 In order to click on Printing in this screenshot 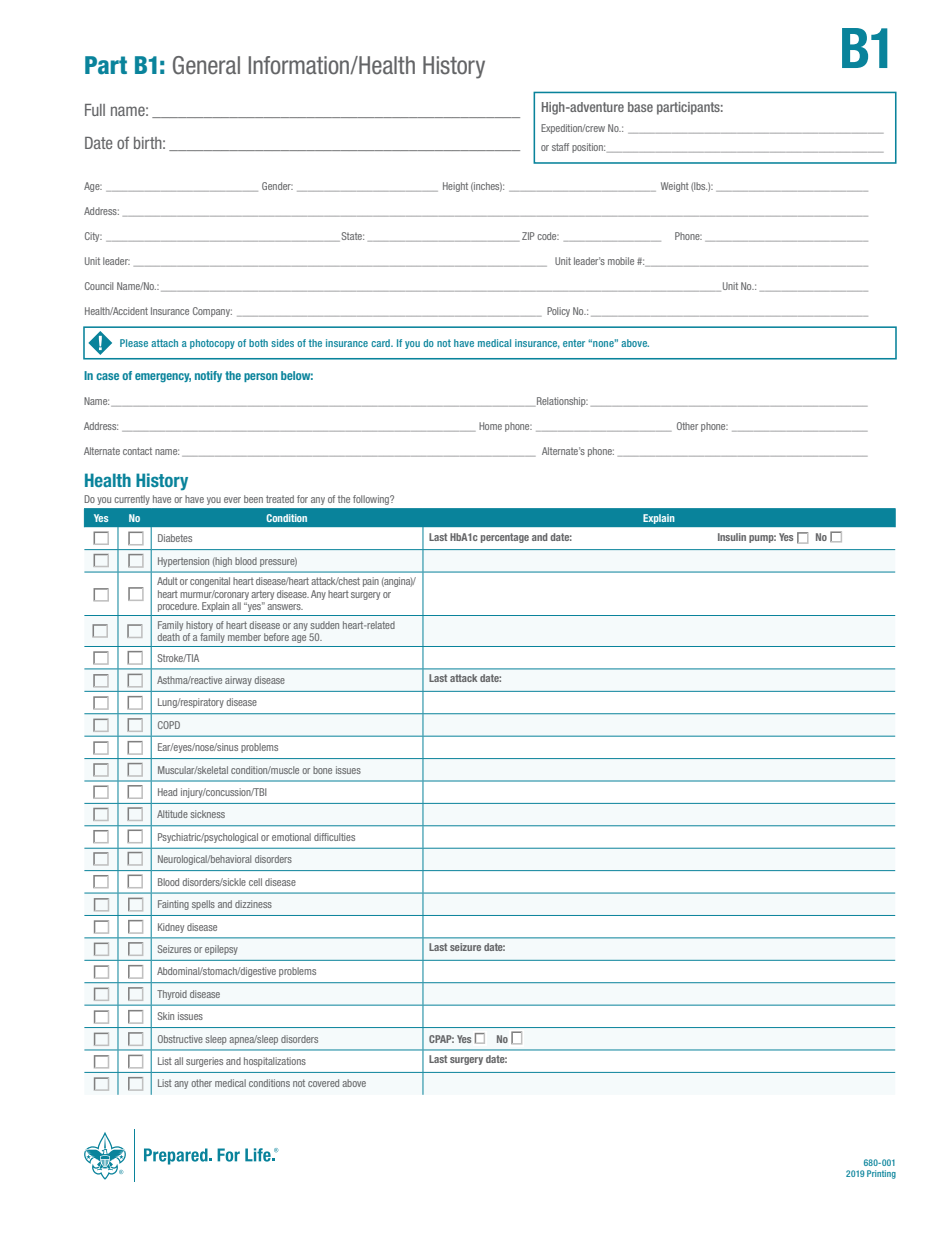, I will do `click(881, 1174)`.
